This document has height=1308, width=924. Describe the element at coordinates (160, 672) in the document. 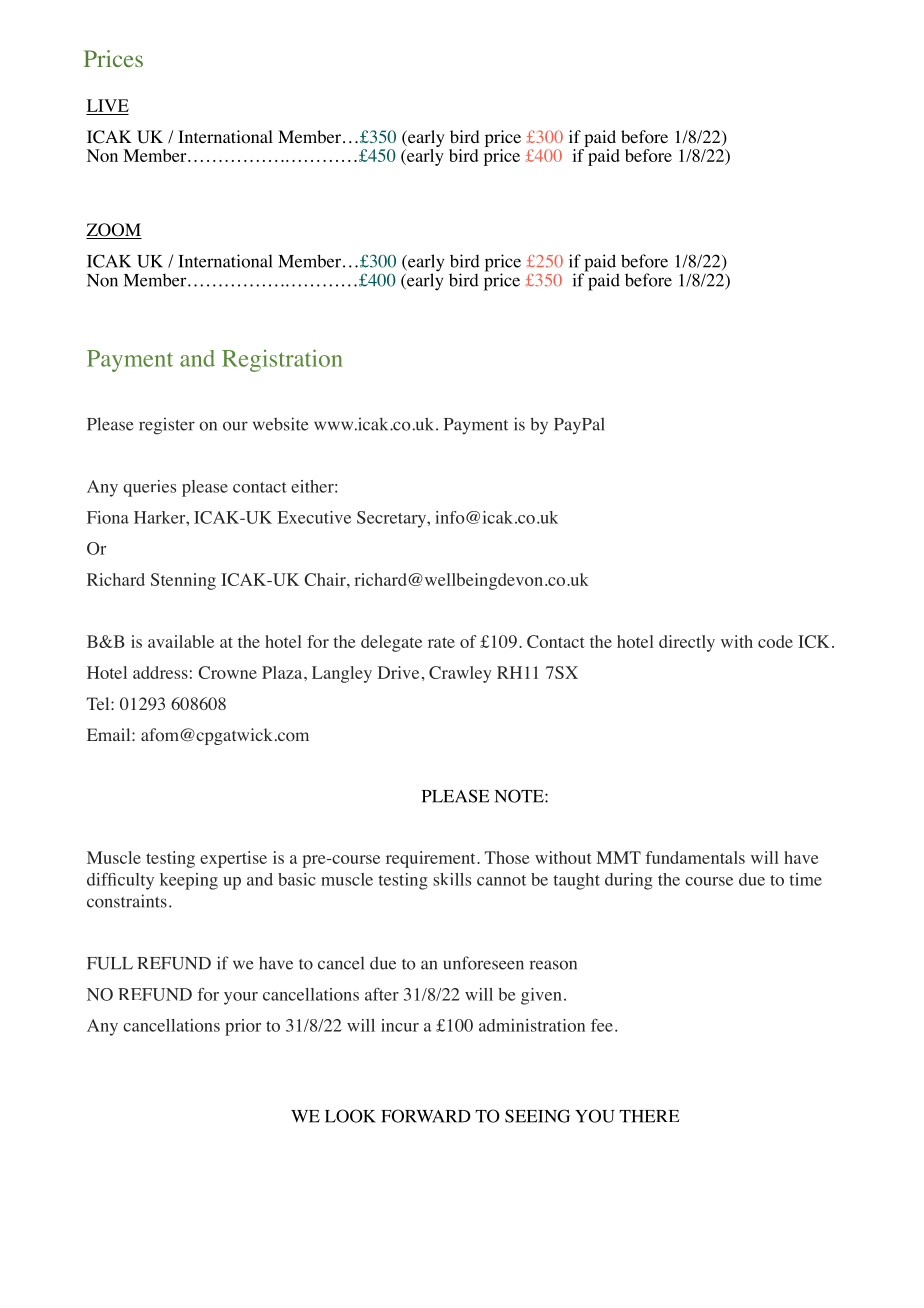

I see `address` at that location.
